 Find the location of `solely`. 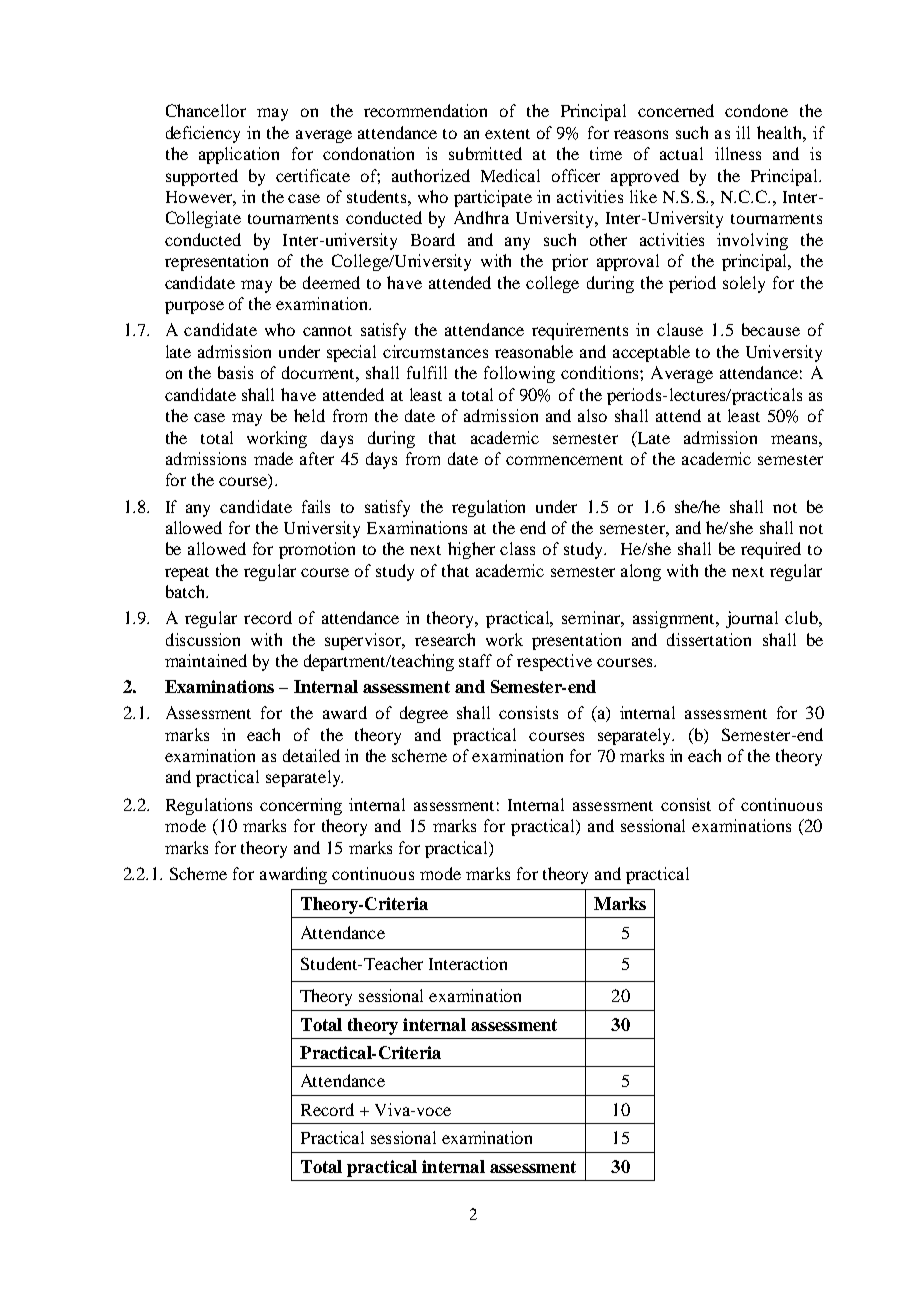

solely is located at coordinates (744, 284).
